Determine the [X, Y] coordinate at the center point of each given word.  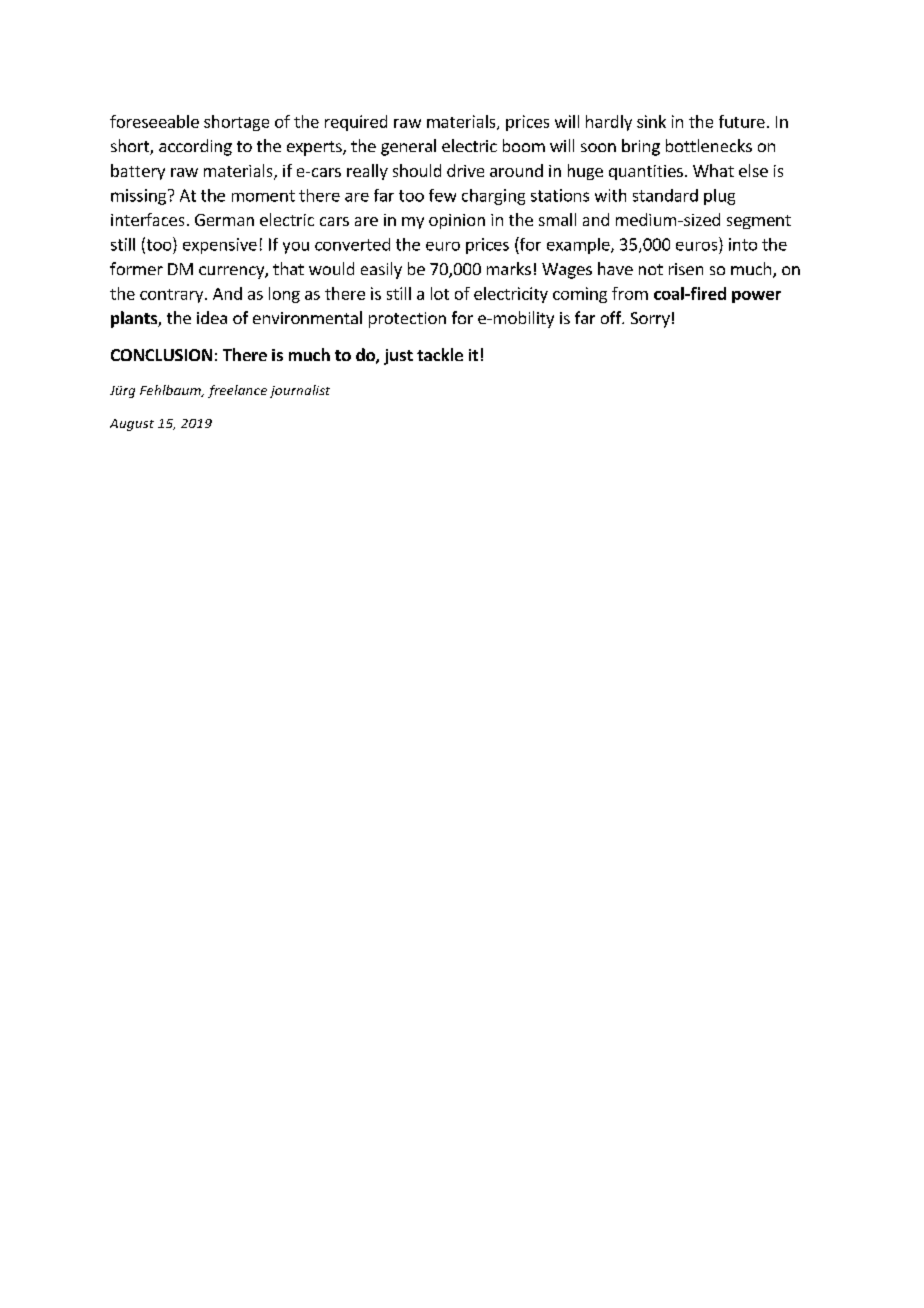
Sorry [650, 320]
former [136, 268]
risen [686, 269]
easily [381, 270]
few [442, 195]
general [408, 147]
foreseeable [154, 121]
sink [651, 121]
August [132, 425]
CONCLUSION [161, 355]
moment [263, 196]
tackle [440, 354]
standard [665, 195]
